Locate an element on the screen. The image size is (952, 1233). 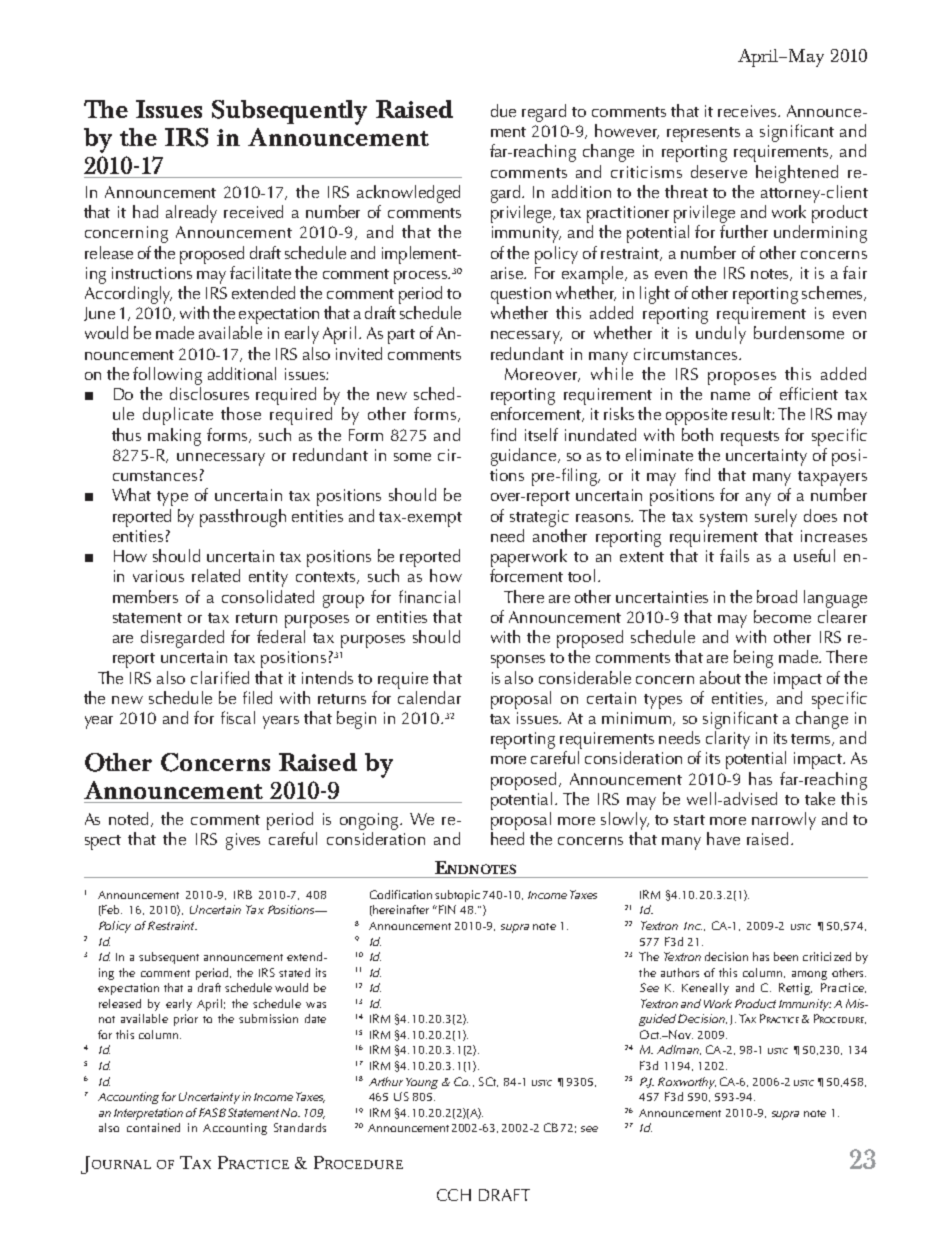
members is located at coordinates (145, 596).
